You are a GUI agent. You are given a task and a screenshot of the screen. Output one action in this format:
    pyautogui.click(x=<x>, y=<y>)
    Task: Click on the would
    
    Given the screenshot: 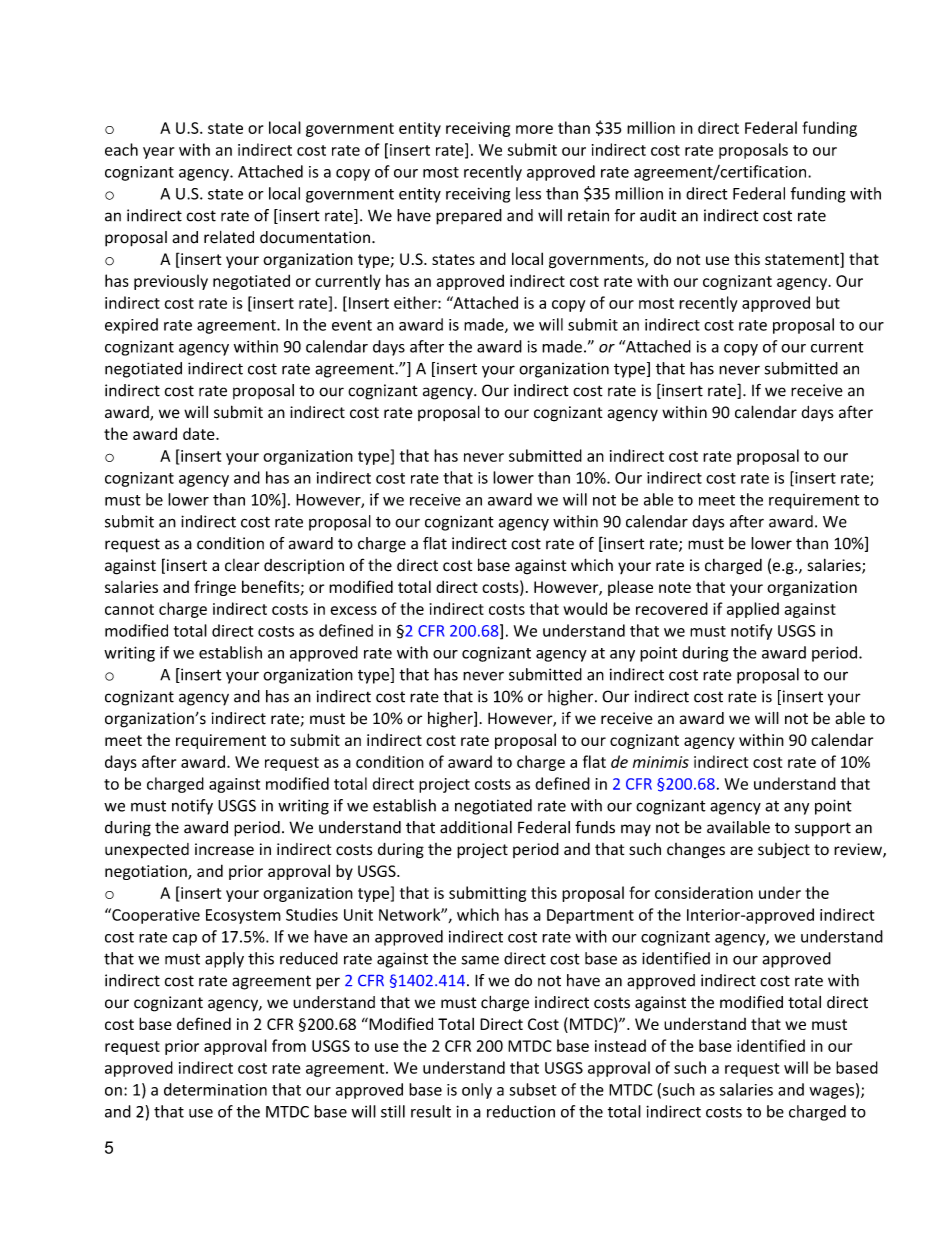 What is the action you would take?
    pyautogui.click(x=585, y=608)
